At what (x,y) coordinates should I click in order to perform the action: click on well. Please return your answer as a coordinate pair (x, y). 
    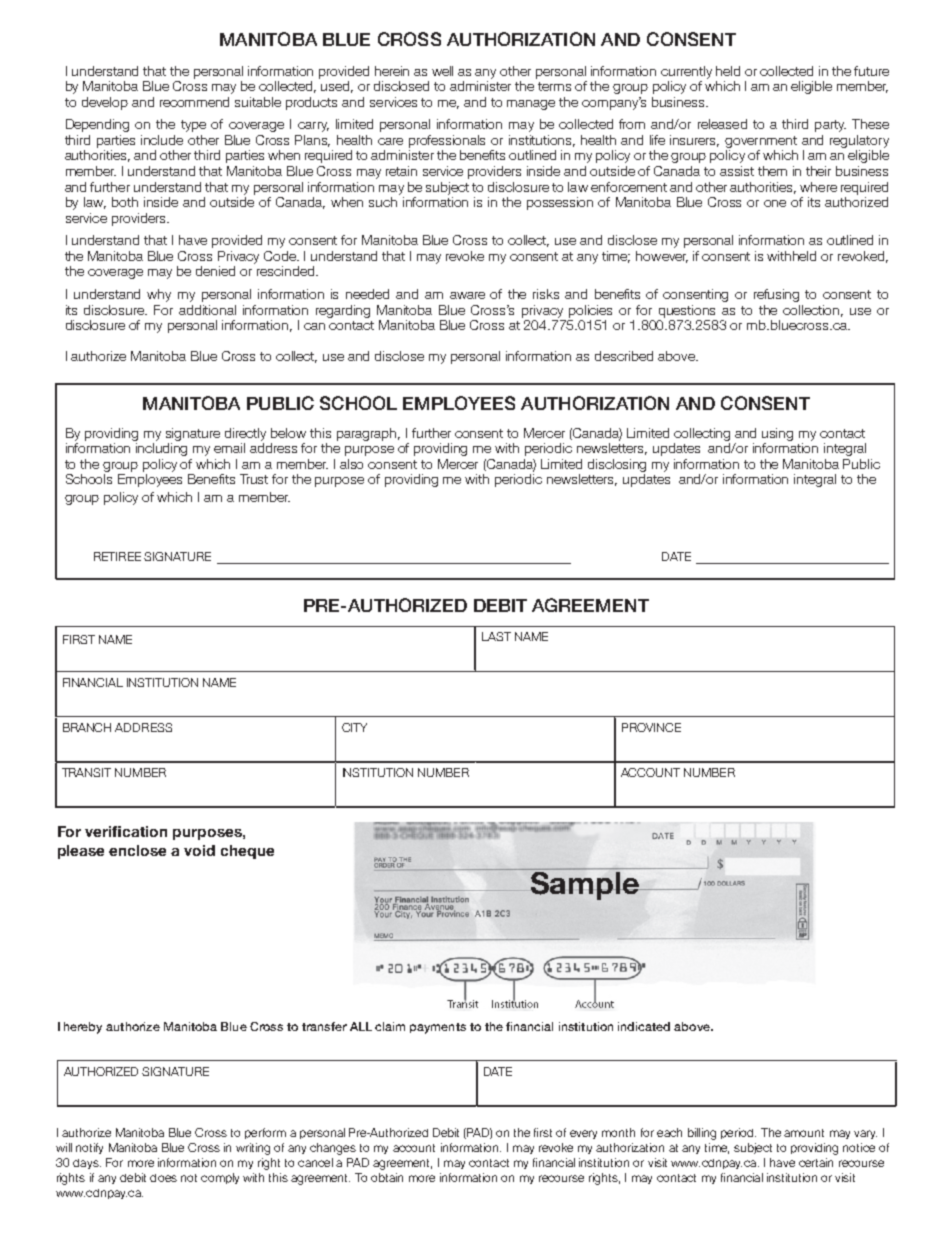
    Looking at the image, I should click on (442, 71).
